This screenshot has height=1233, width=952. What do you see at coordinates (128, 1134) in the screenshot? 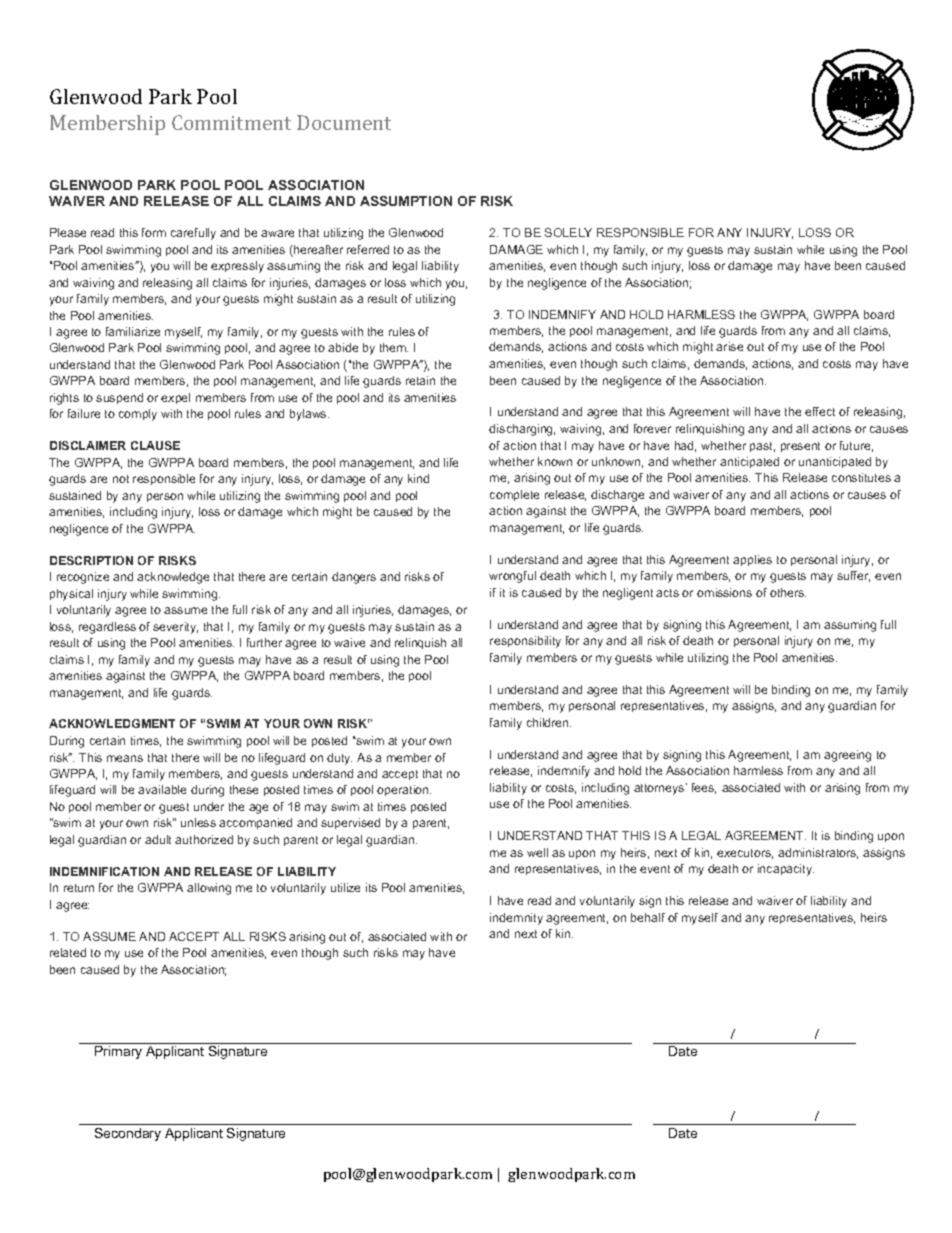
I see `Secondary` at bounding box center [128, 1134].
